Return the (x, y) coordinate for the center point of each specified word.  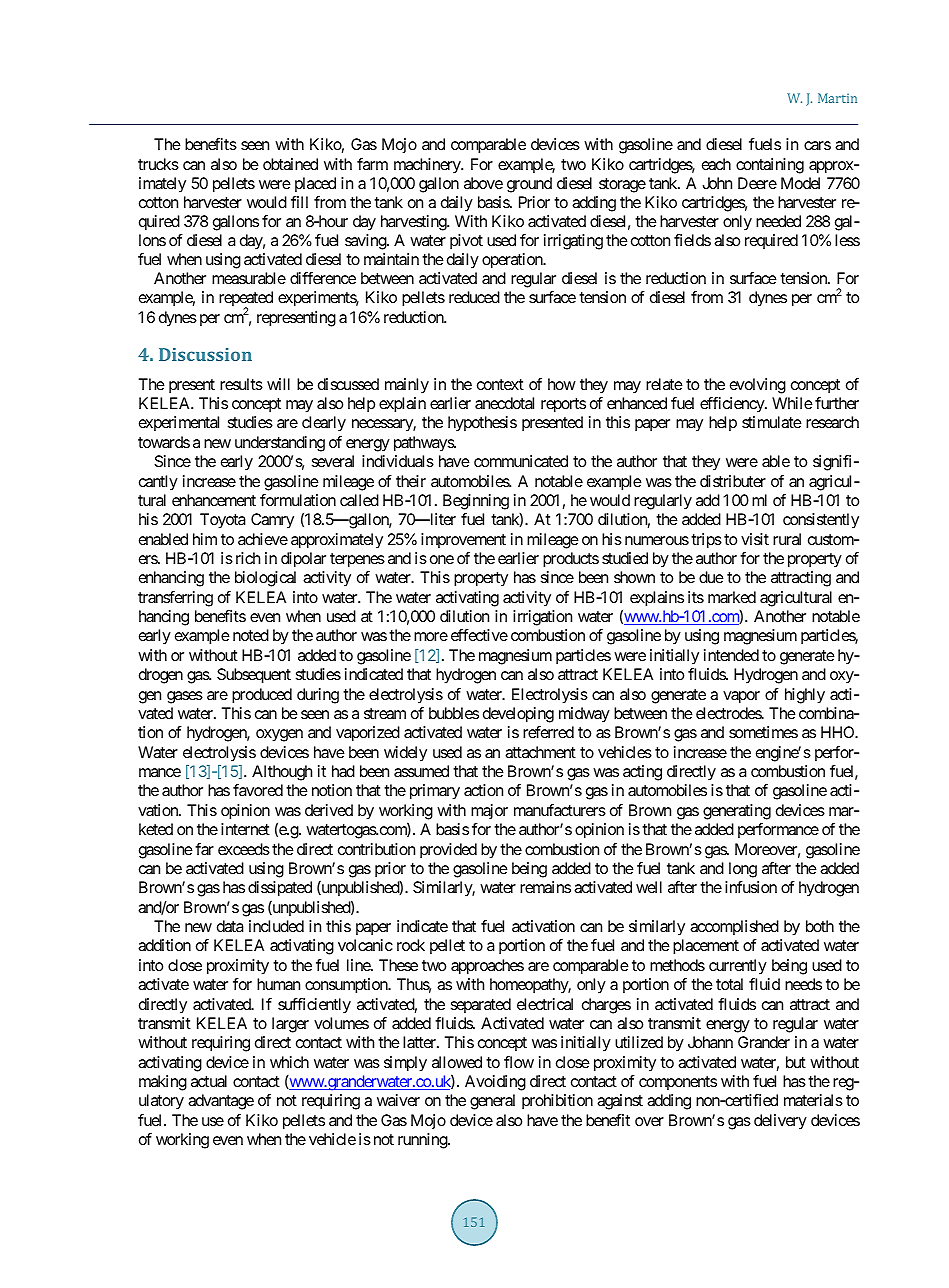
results (241, 384)
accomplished (734, 927)
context (500, 384)
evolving (758, 386)
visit (755, 539)
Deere (757, 183)
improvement (463, 540)
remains (545, 887)
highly (805, 696)
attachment (540, 752)
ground (529, 185)
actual (209, 1081)
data (230, 926)
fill (299, 202)
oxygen (279, 735)
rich (248, 558)
